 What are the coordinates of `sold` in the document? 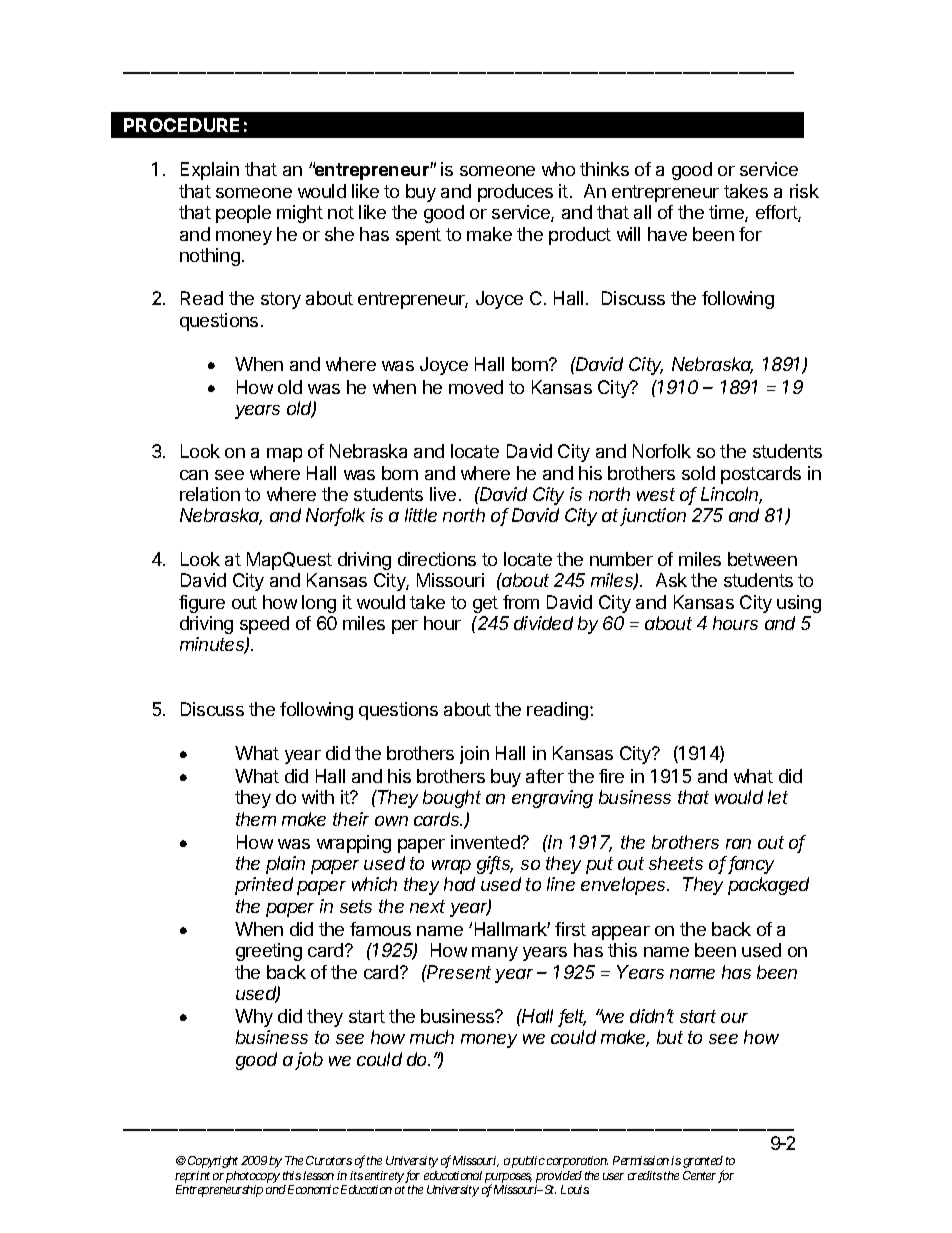 It's located at (698, 473).
